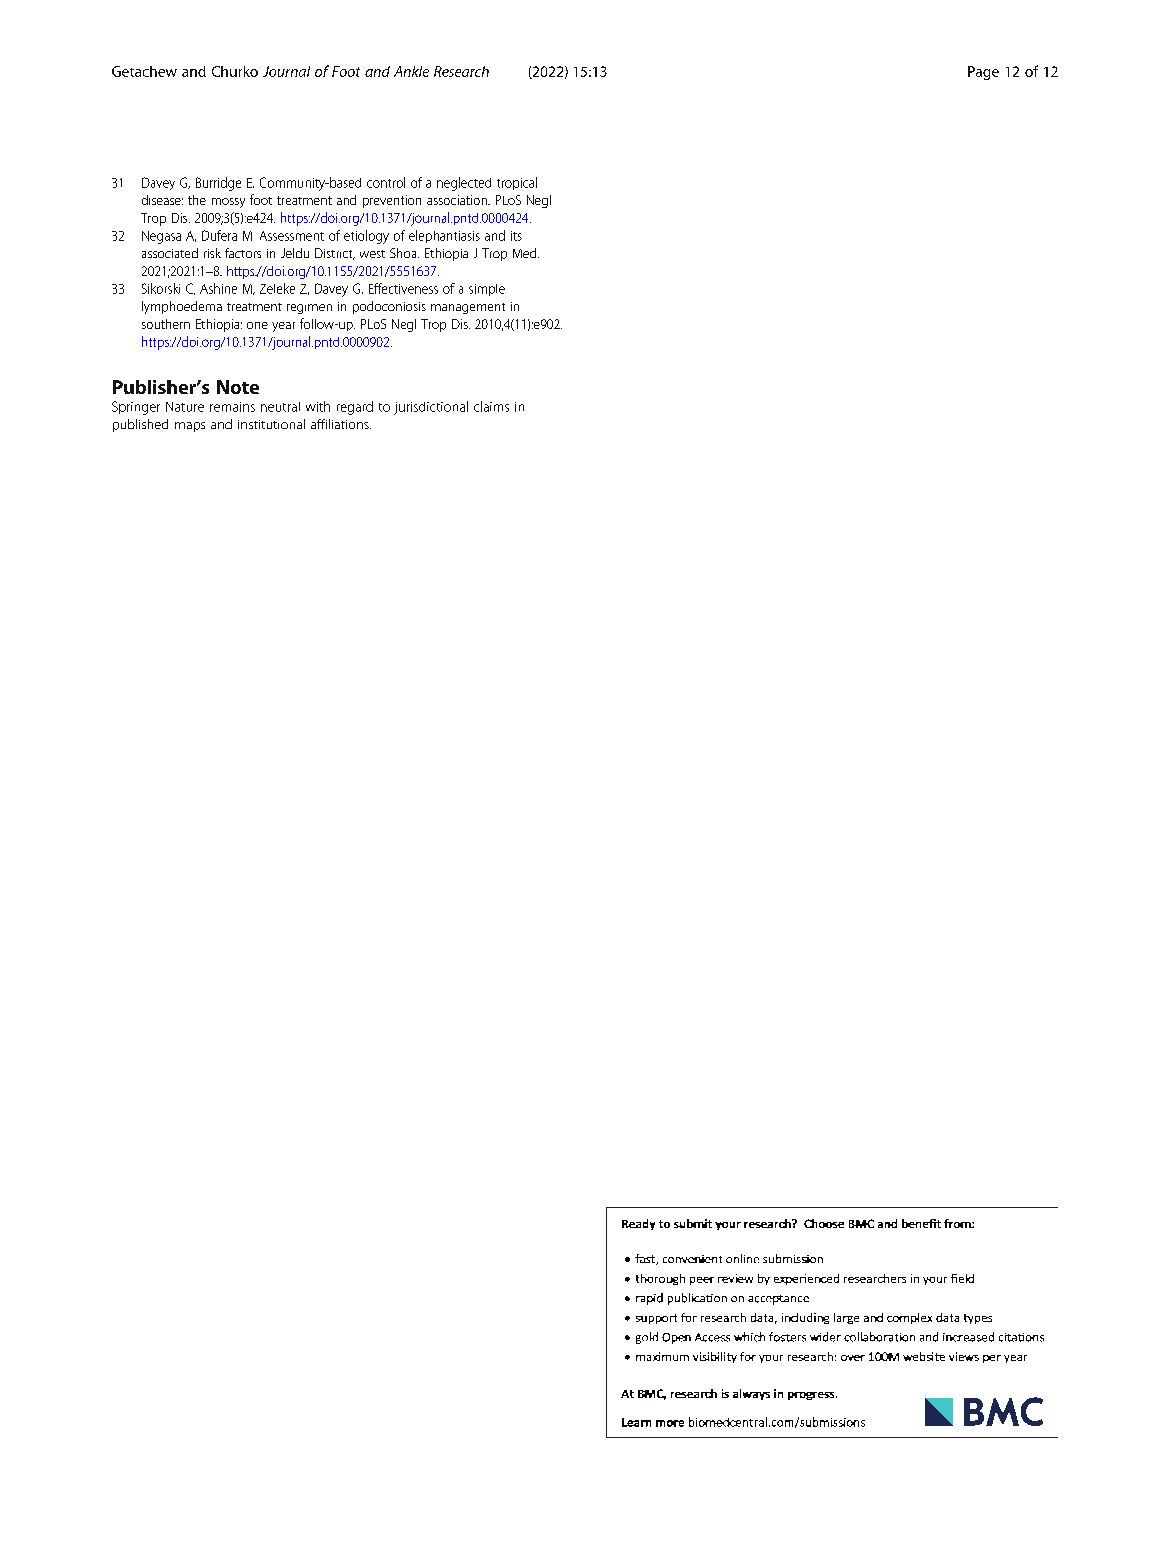  What do you see at coordinates (461, 71) in the image?
I see `Research` at bounding box center [461, 71].
